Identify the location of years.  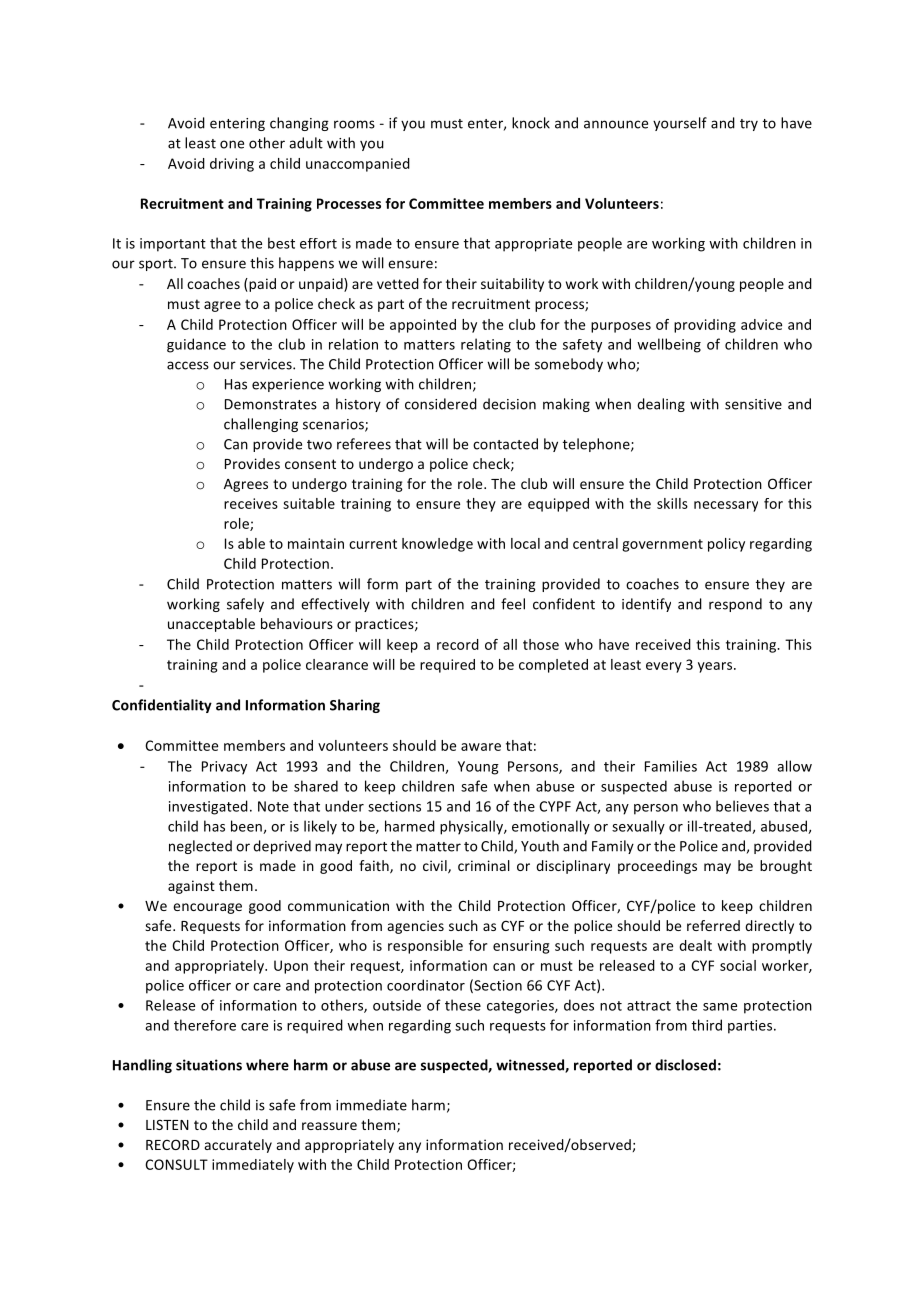
(716, 667).
